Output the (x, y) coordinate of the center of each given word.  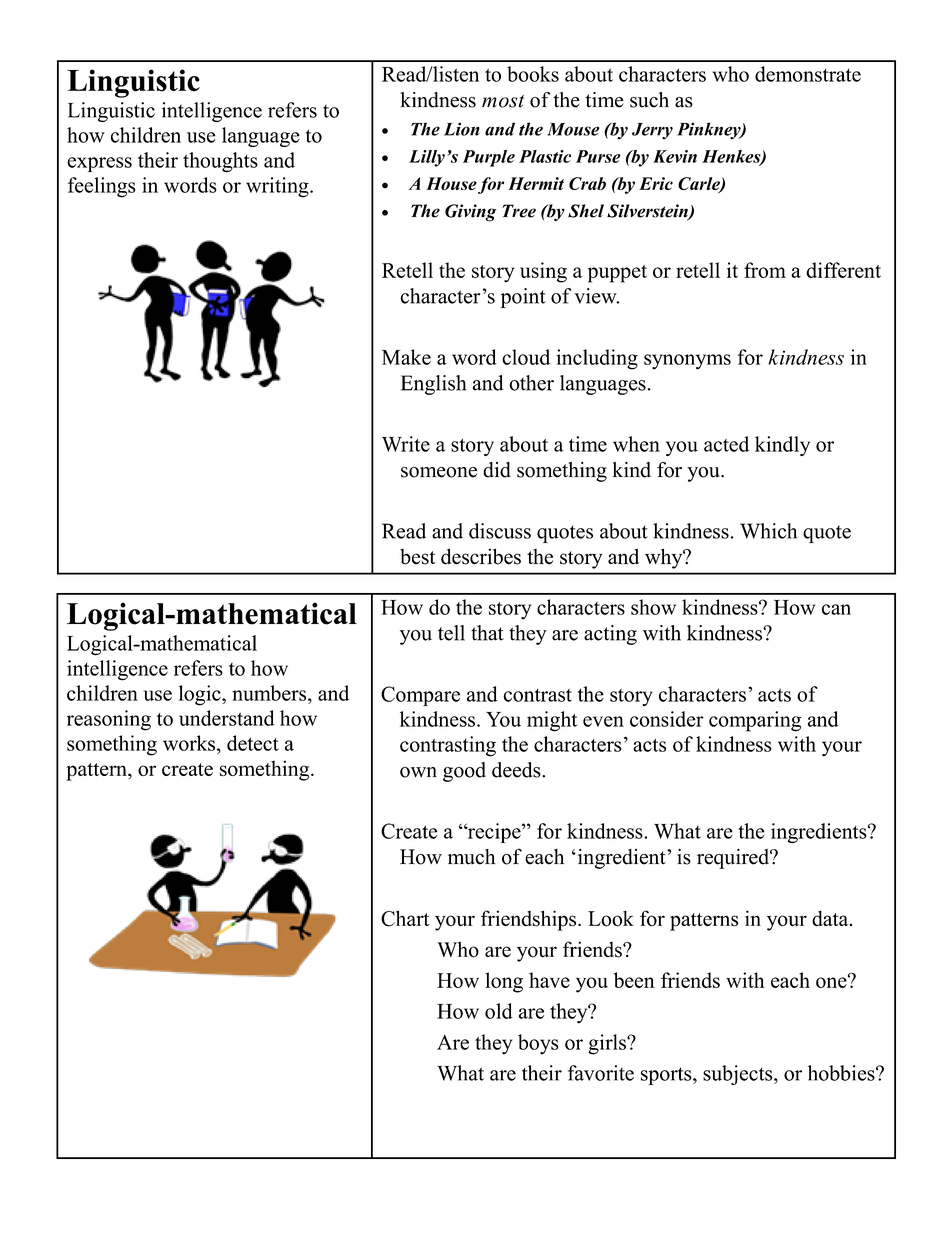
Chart (405, 918)
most (503, 101)
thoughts (220, 162)
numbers (270, 693)
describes (481, 556)
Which (768, 531)
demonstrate (808, 74)
